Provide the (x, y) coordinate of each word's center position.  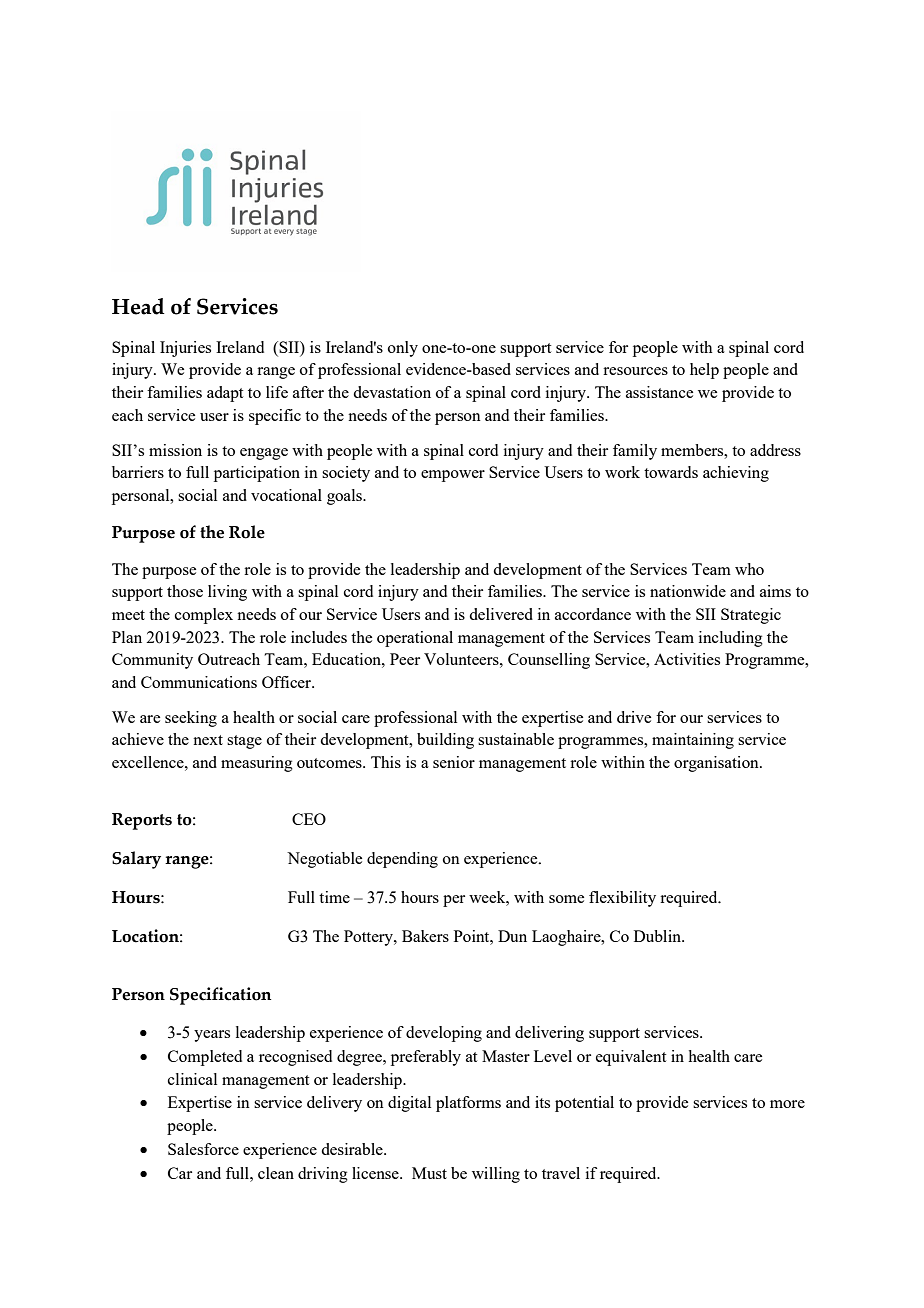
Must (429, 1173)
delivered (501, 614)
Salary (136, 860)
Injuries (185, 349)
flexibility (622, 899)
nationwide (688, 591)
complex (204, 616)
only (403, 349)
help (704, 371)
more (787, 1104)
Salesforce (203, 1149)
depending (402, 860)
